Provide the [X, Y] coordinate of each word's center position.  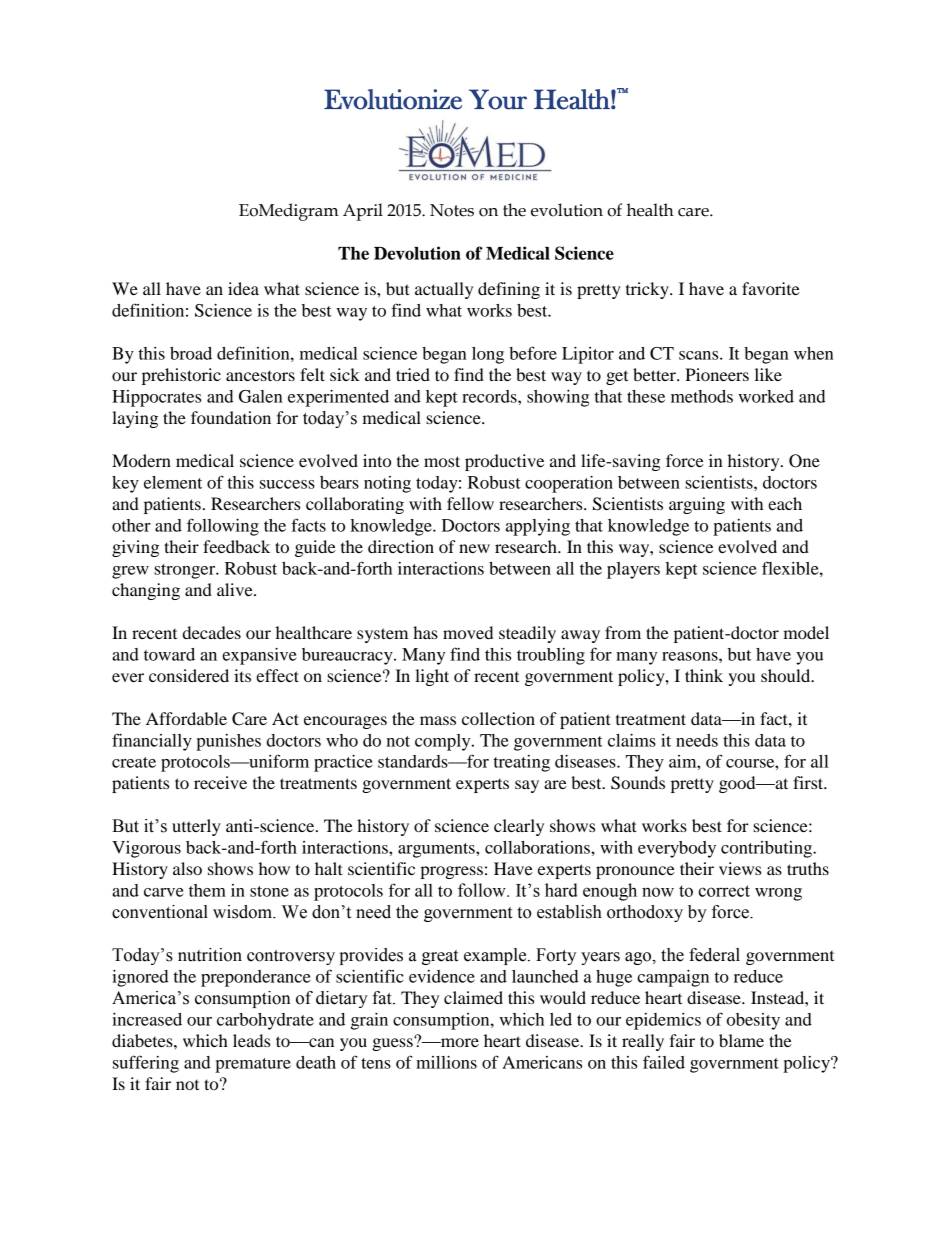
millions [446, 1062]
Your [498, 99]
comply [444, 742]
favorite [771, 288]
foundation [231, 417]
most [442, 461]
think [704, 675]
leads [251, 1040]
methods [702, 396]
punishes [228, 742]
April [363, 212]
